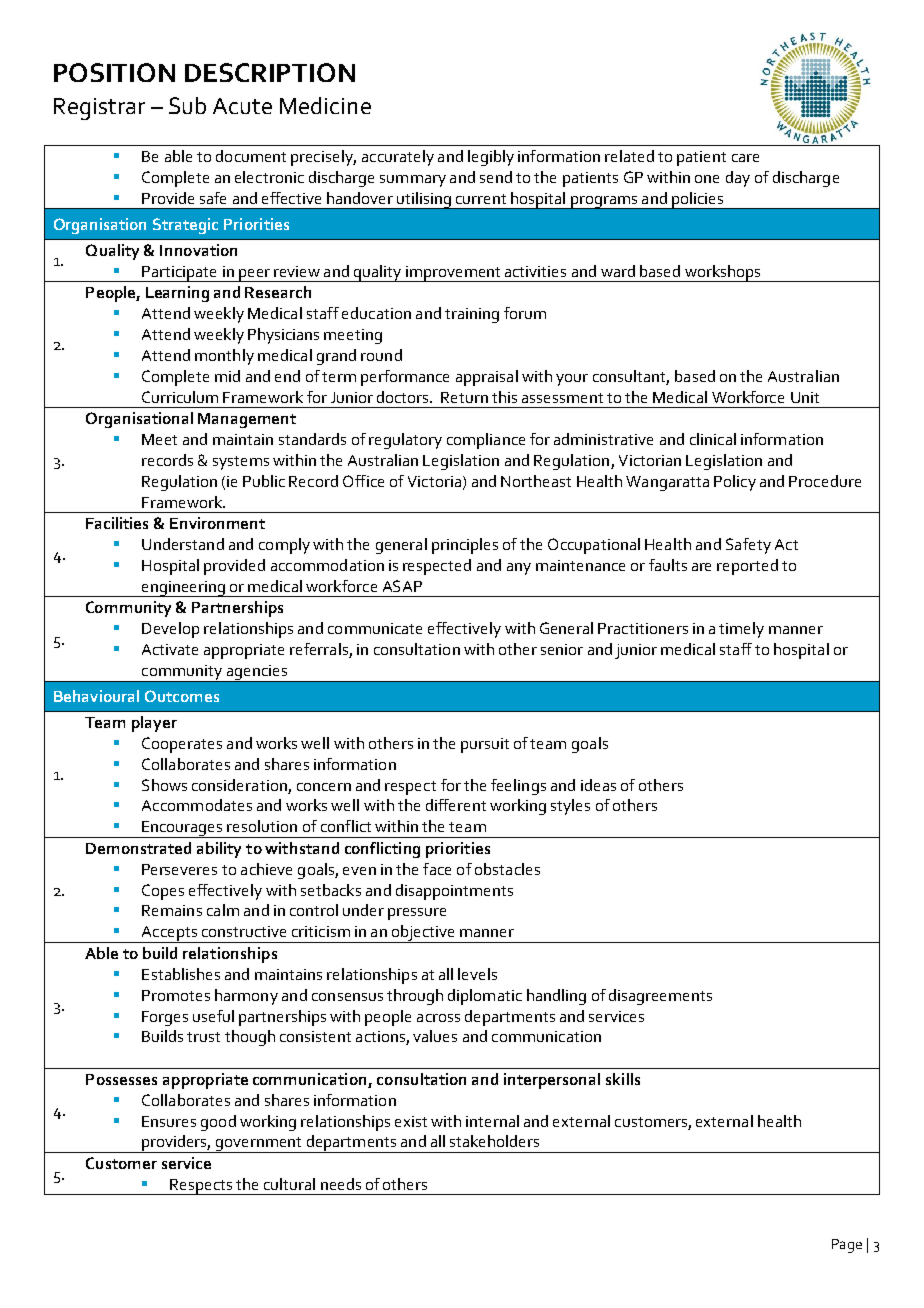 Image resolution: width=924 pixels, height=1308 pixels. What do you see at coordinates (289, 1184) in the page?
I see `cultural` at bounding box center [289, 1184].
